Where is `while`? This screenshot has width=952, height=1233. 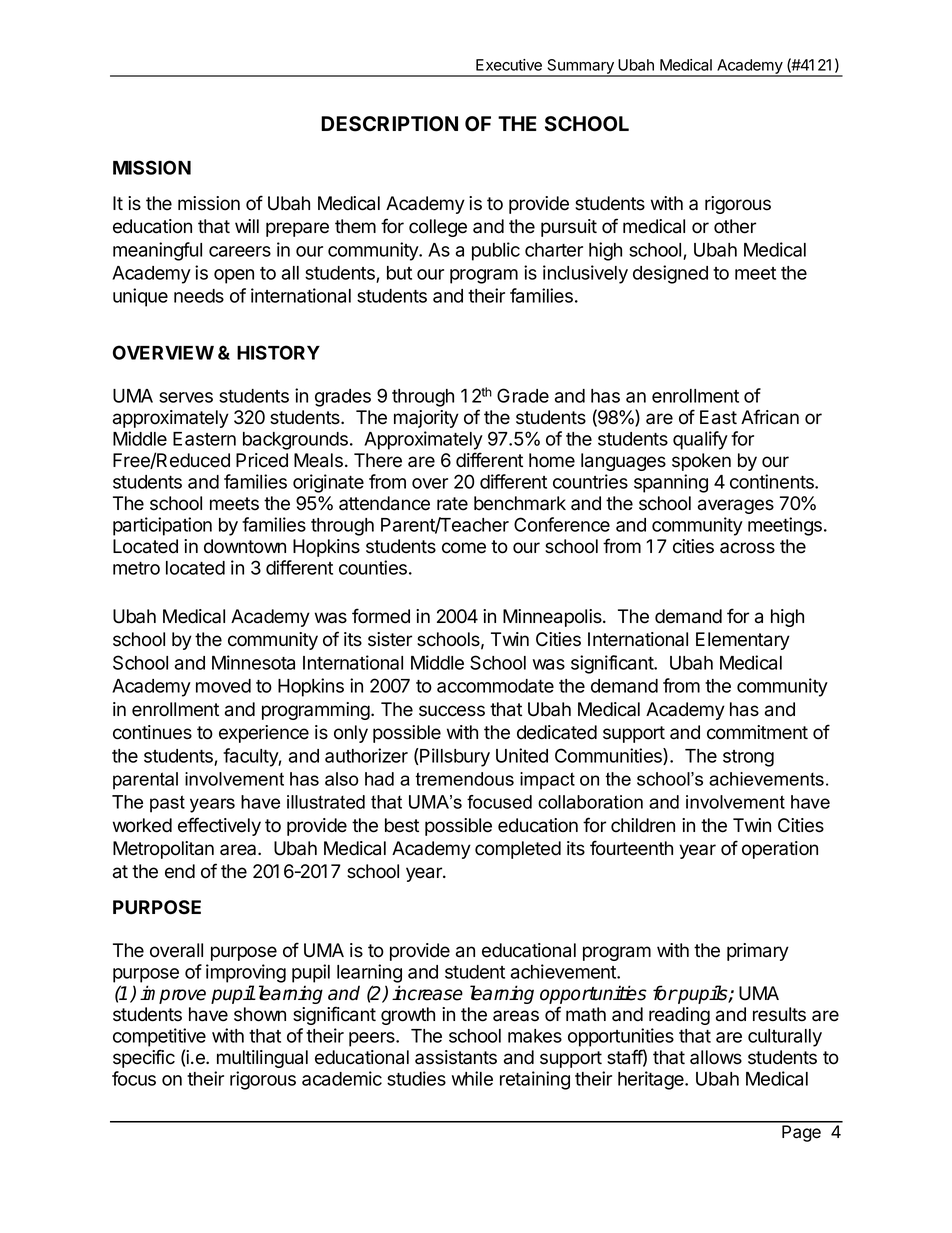
while is located at coordinates (472, 1078).
